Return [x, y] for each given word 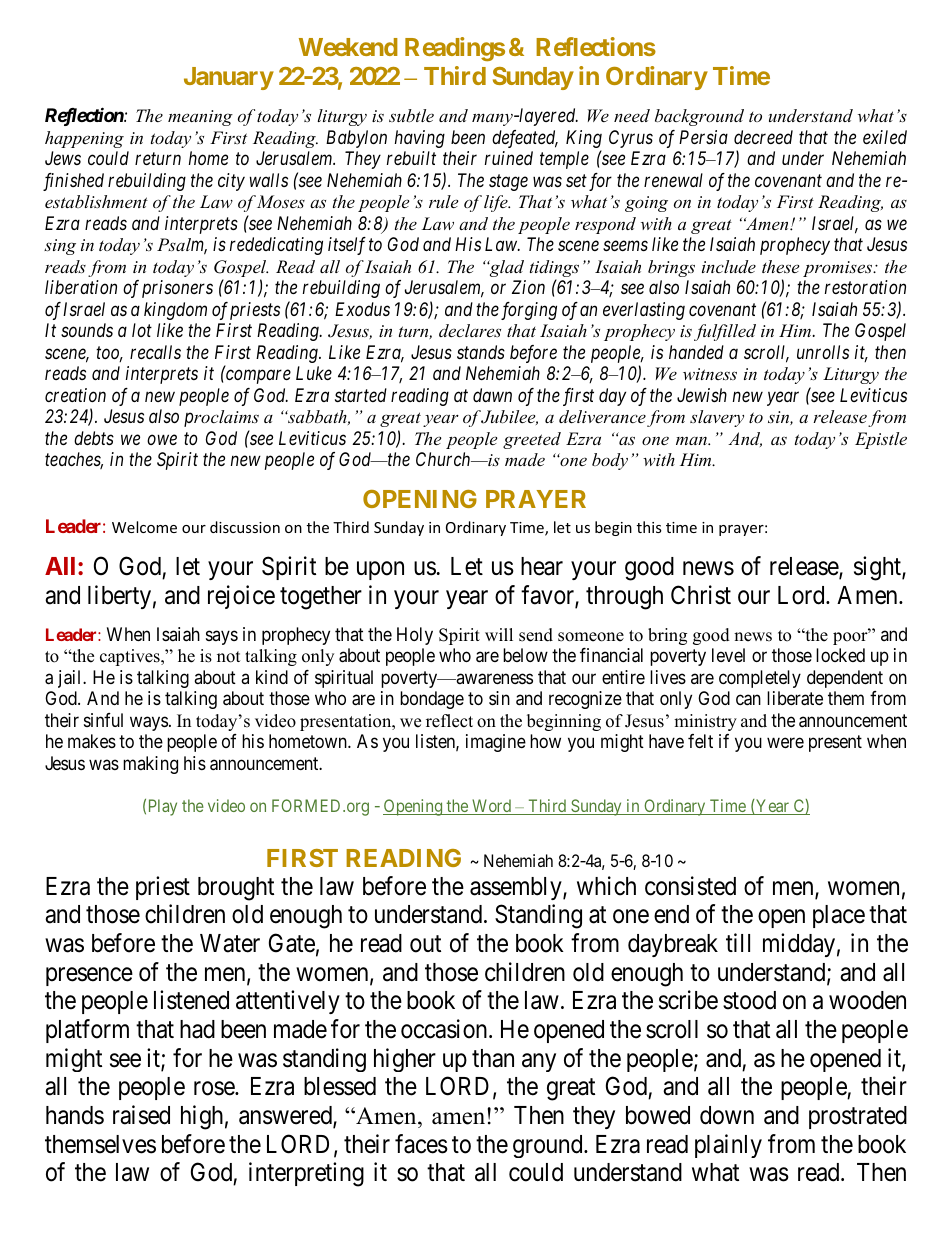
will [499, 634]
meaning [200, 118]
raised [141, 1115]
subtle [411, 115]
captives [131, 657]
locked [840, 655]
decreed [763, 137]
